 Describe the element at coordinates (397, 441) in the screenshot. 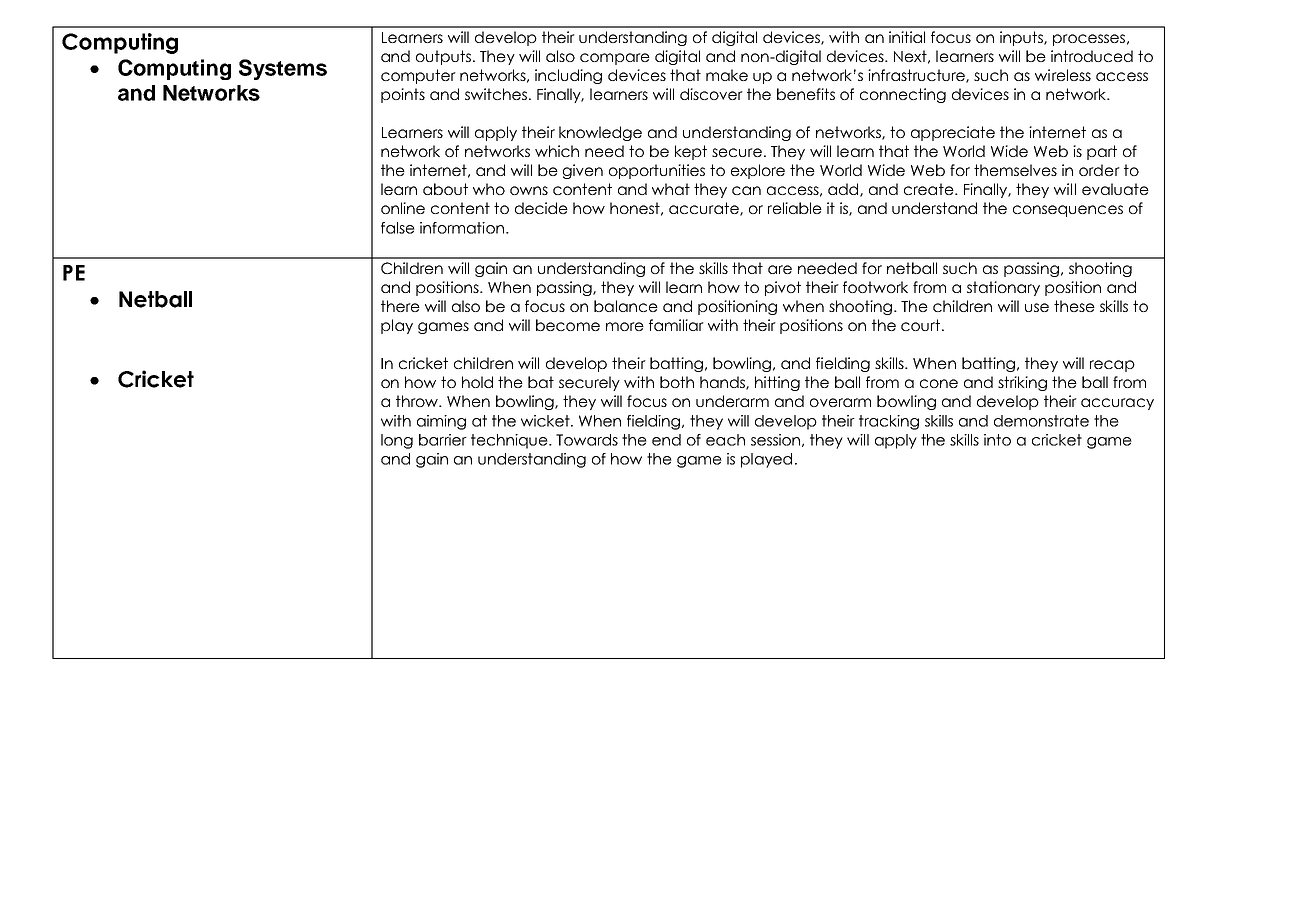

I see `long` at that location.
